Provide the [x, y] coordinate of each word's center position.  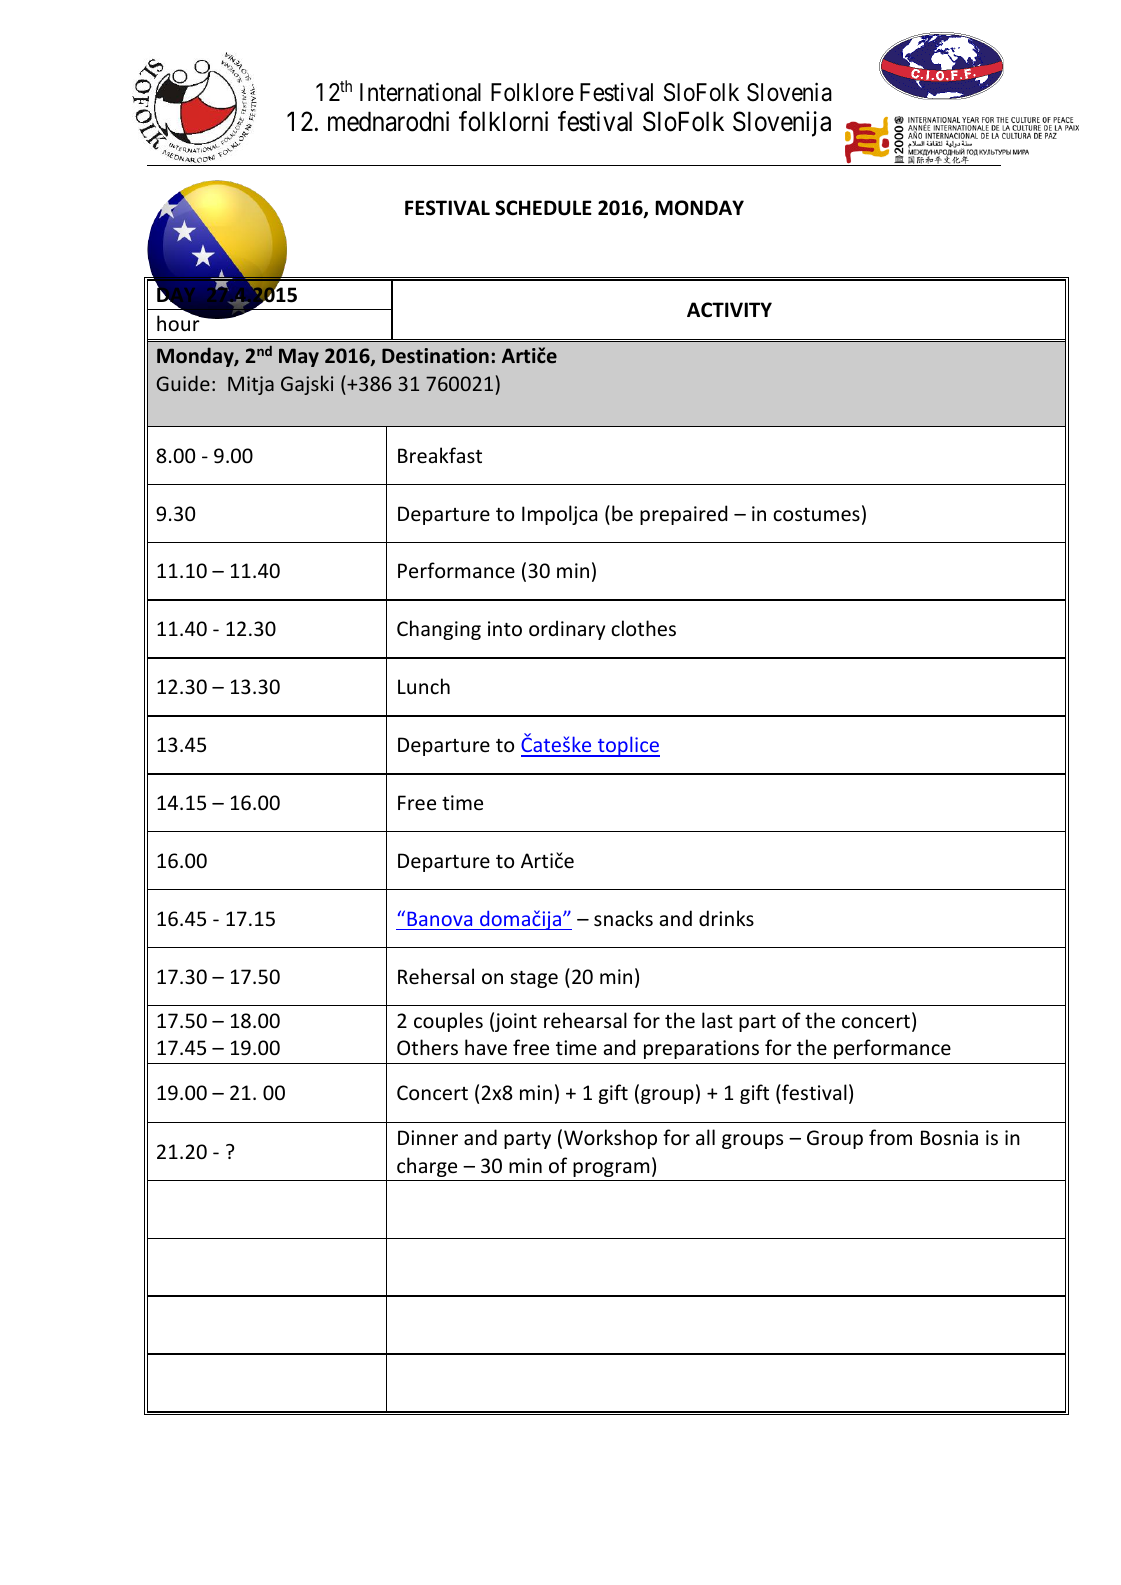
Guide [183, 383]
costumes [816, 515]
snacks [623, 918]
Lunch [424, 686]
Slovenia [789, 92]
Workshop [610, 1139]
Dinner [428, 1138]
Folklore [532, 92]
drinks [726, 918]
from [890, 1137]
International [420, 92]
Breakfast [440, 455]
